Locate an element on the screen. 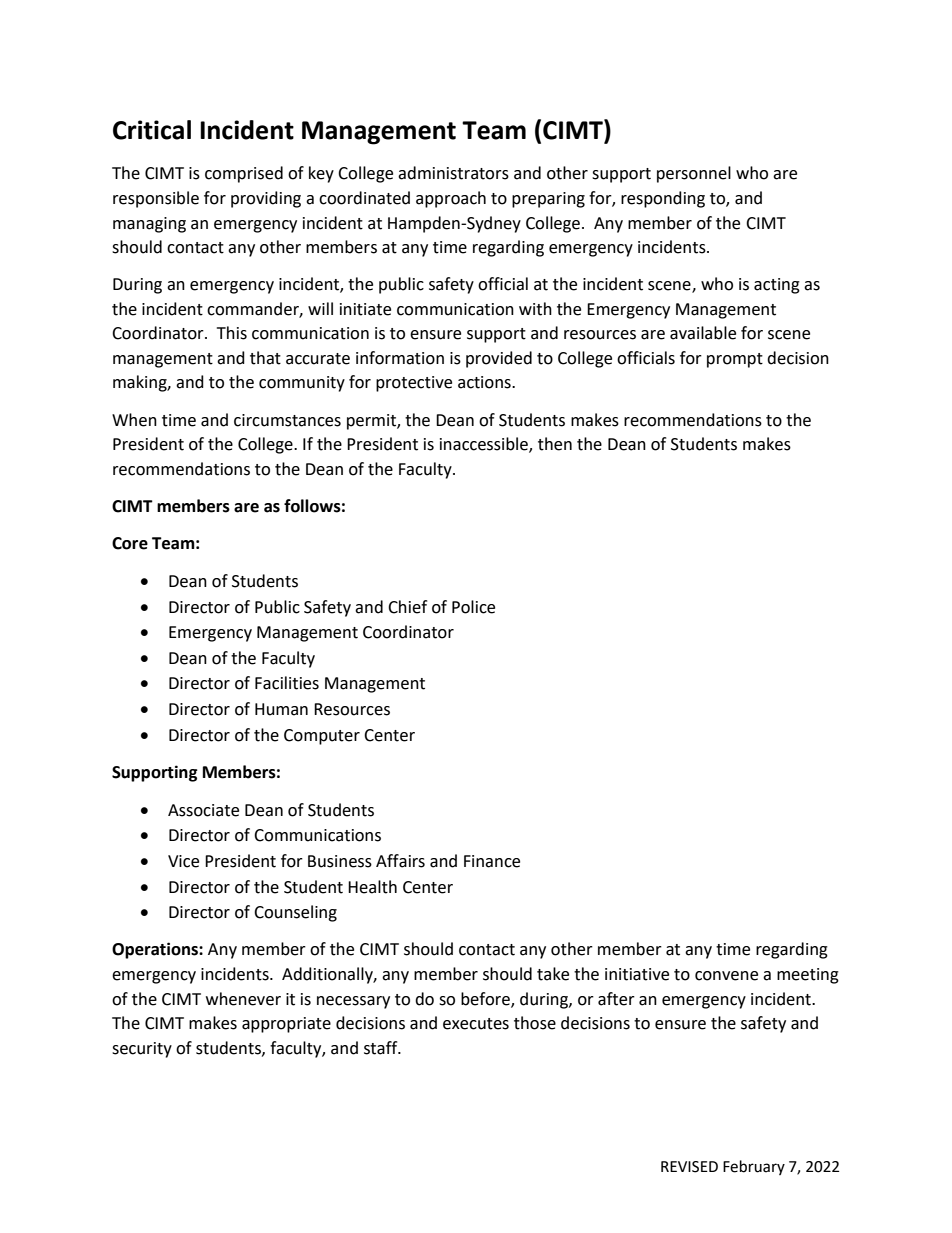 The width and height of the screenshot is (952, 1233). Vice is located at coordinates (183, 861).
